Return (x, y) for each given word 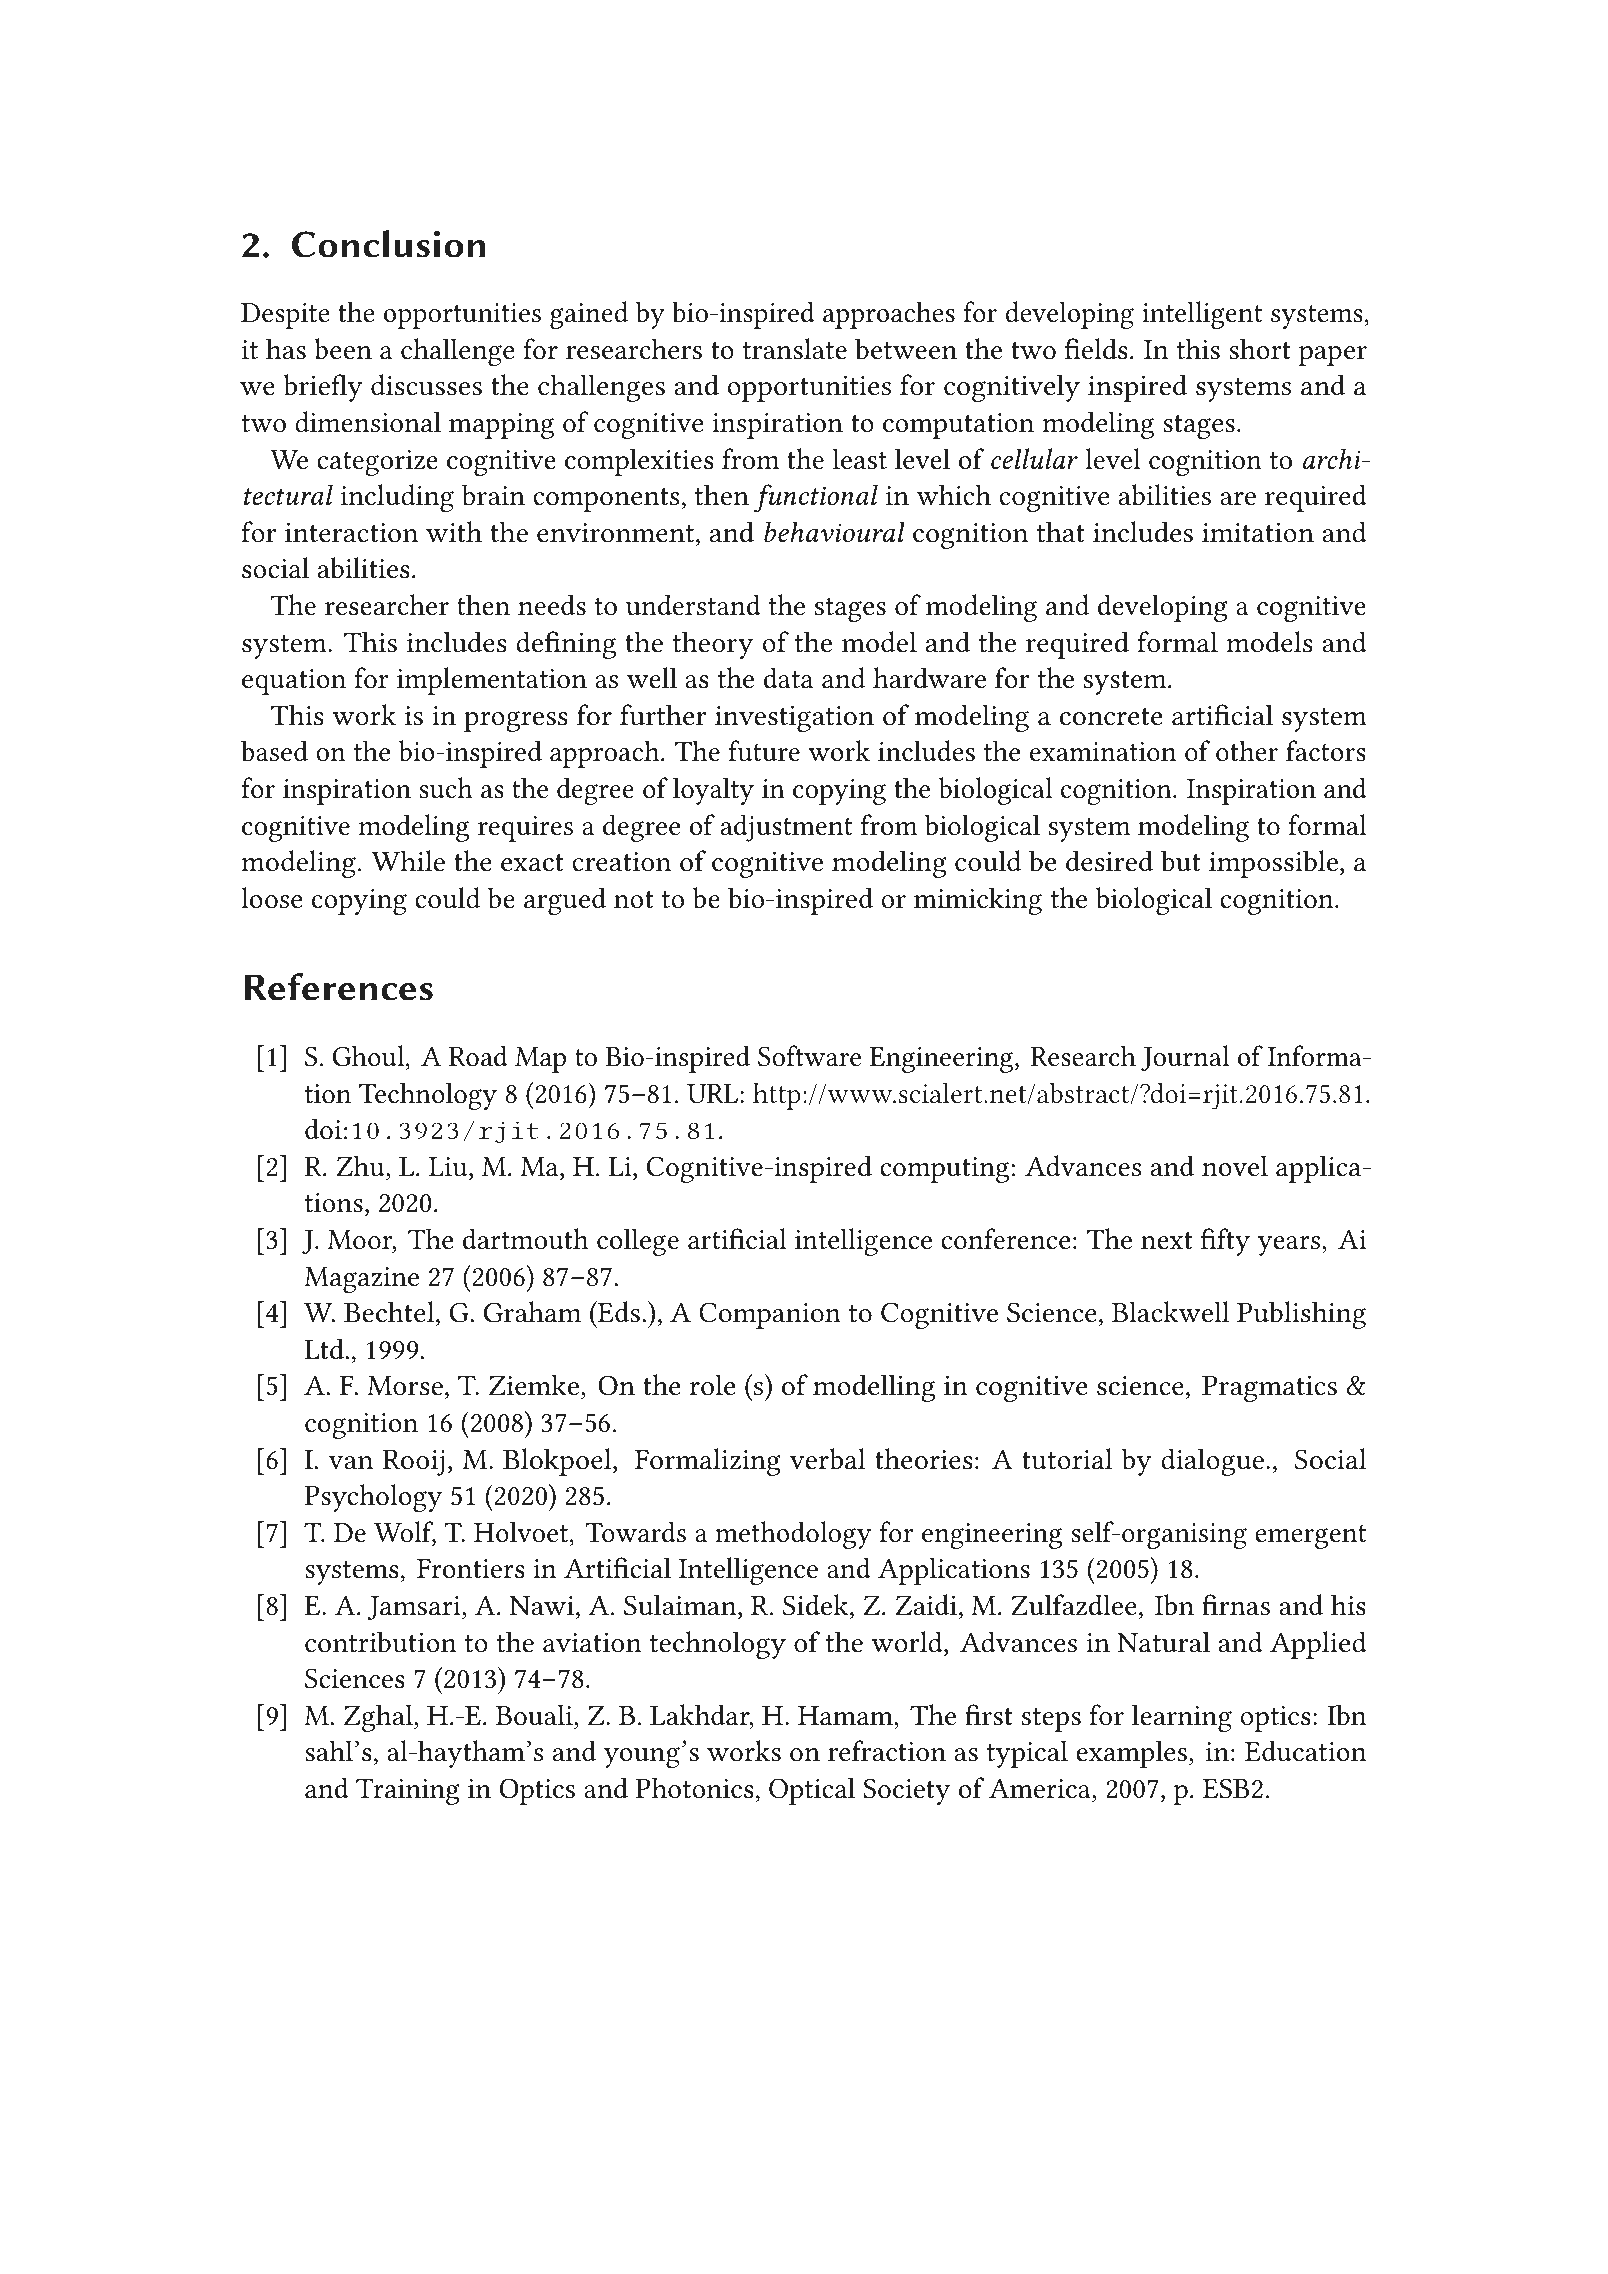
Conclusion (389, 244)
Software (809, 1056)
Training (408, 1791)
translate (795, 349)
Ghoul (370, 1056)
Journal (1185, 1058)
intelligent (1202, 315)
